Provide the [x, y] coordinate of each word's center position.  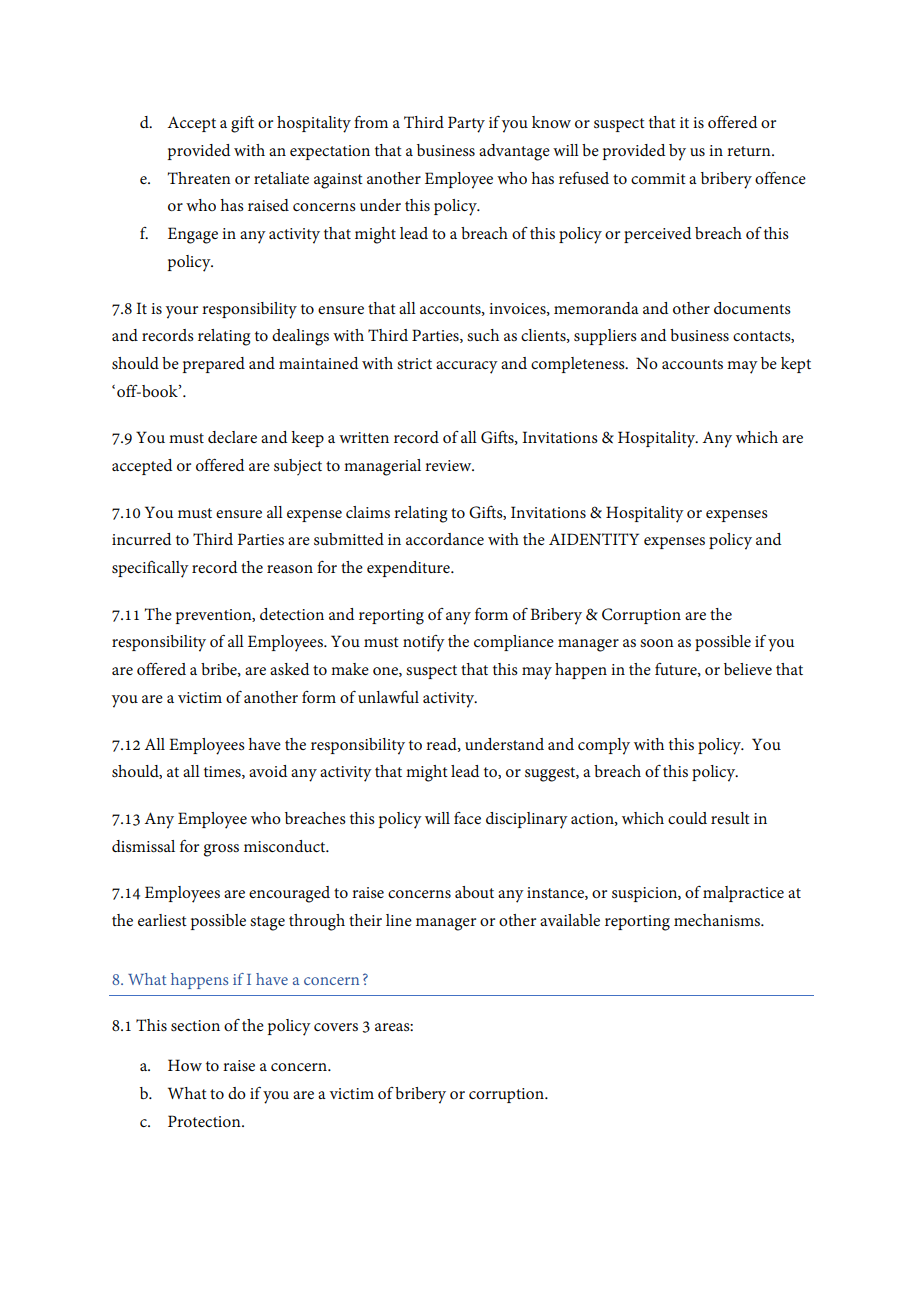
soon [657, 643]
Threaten [199, 178]
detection [292, 614]
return [750, 151]
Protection [205, 1121]
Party [466, 124]
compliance [514, 643]
